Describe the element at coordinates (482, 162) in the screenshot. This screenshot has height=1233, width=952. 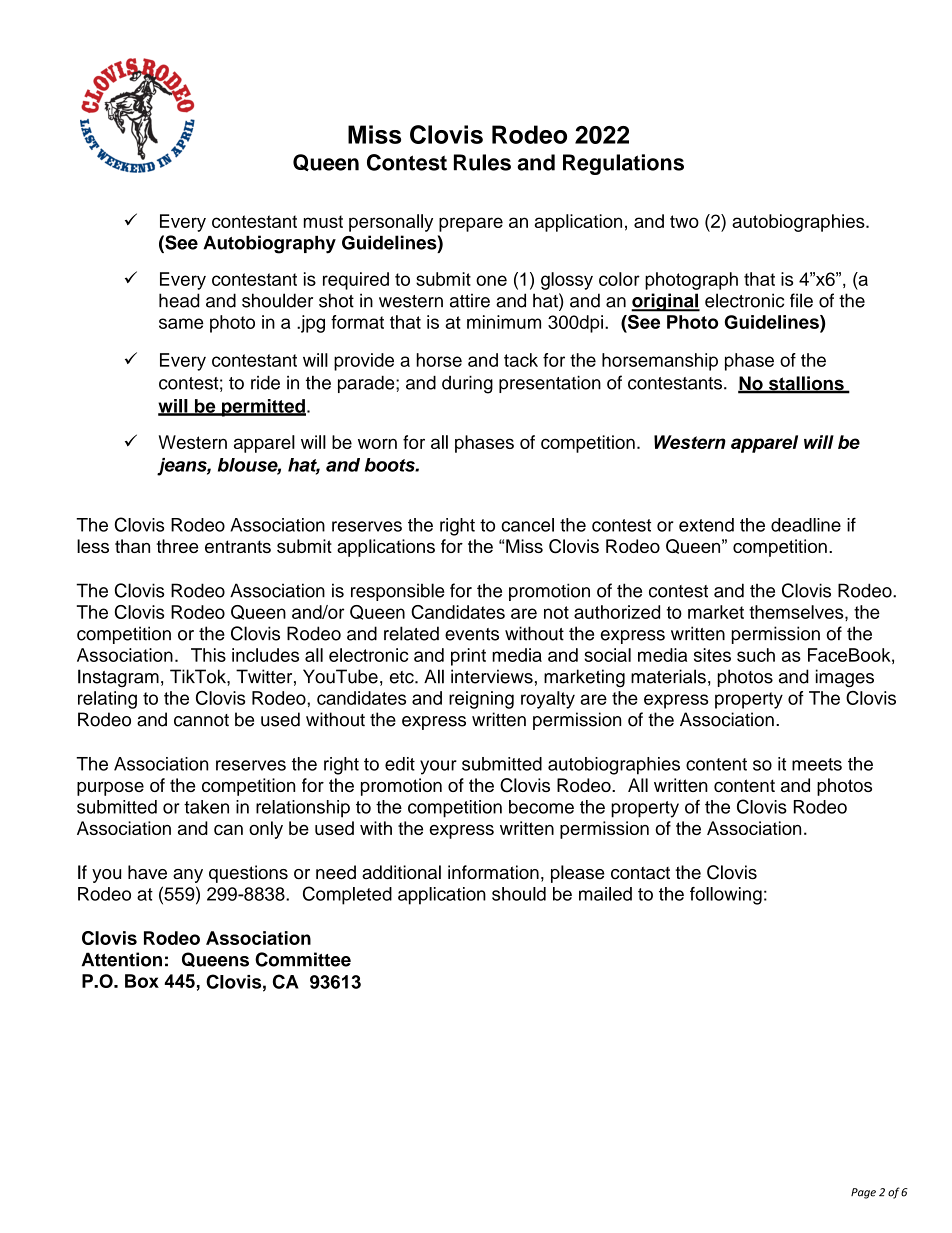
I see `Rules` at that location.
